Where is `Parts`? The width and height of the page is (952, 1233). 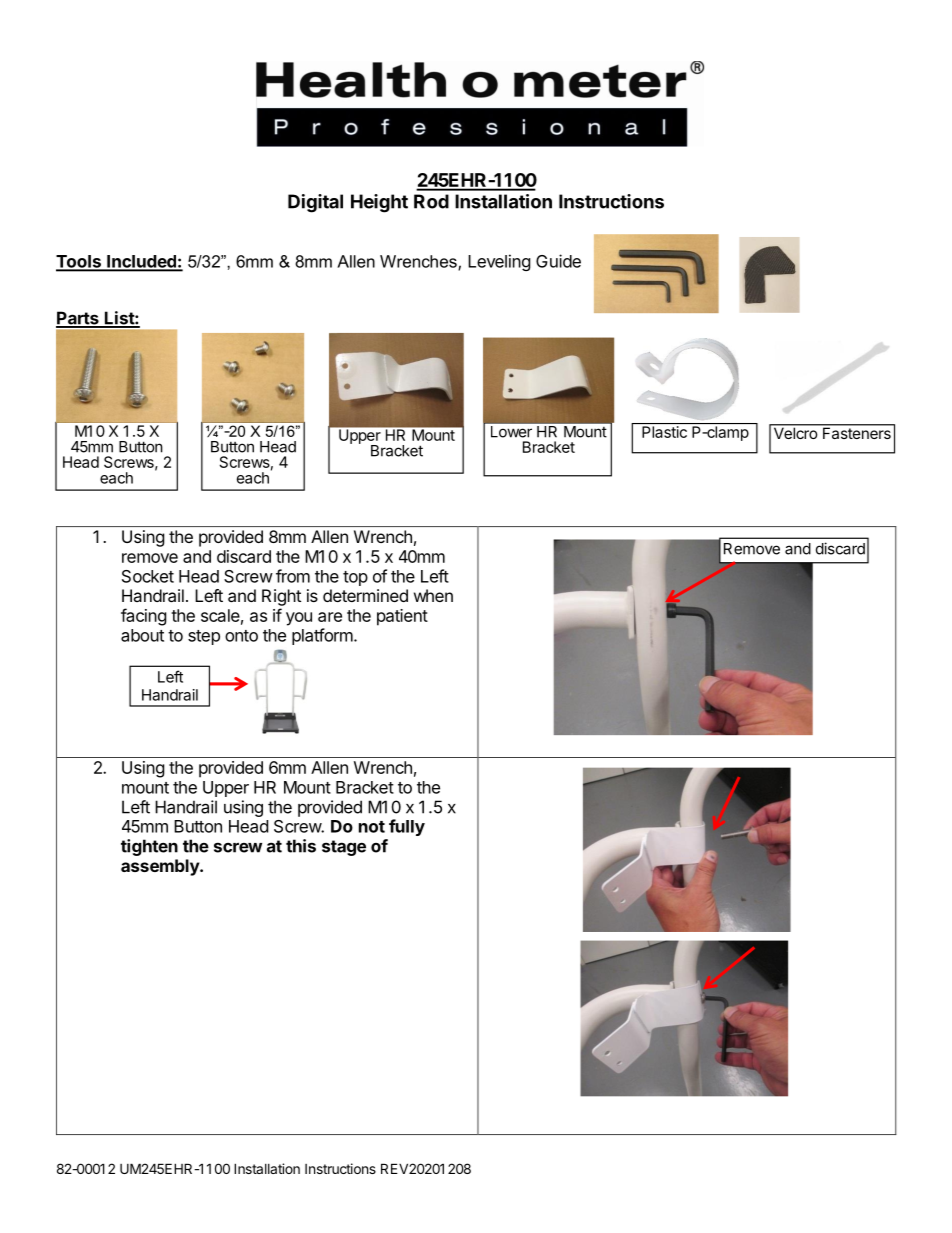
Parts is located at coordinates (78, 319).
